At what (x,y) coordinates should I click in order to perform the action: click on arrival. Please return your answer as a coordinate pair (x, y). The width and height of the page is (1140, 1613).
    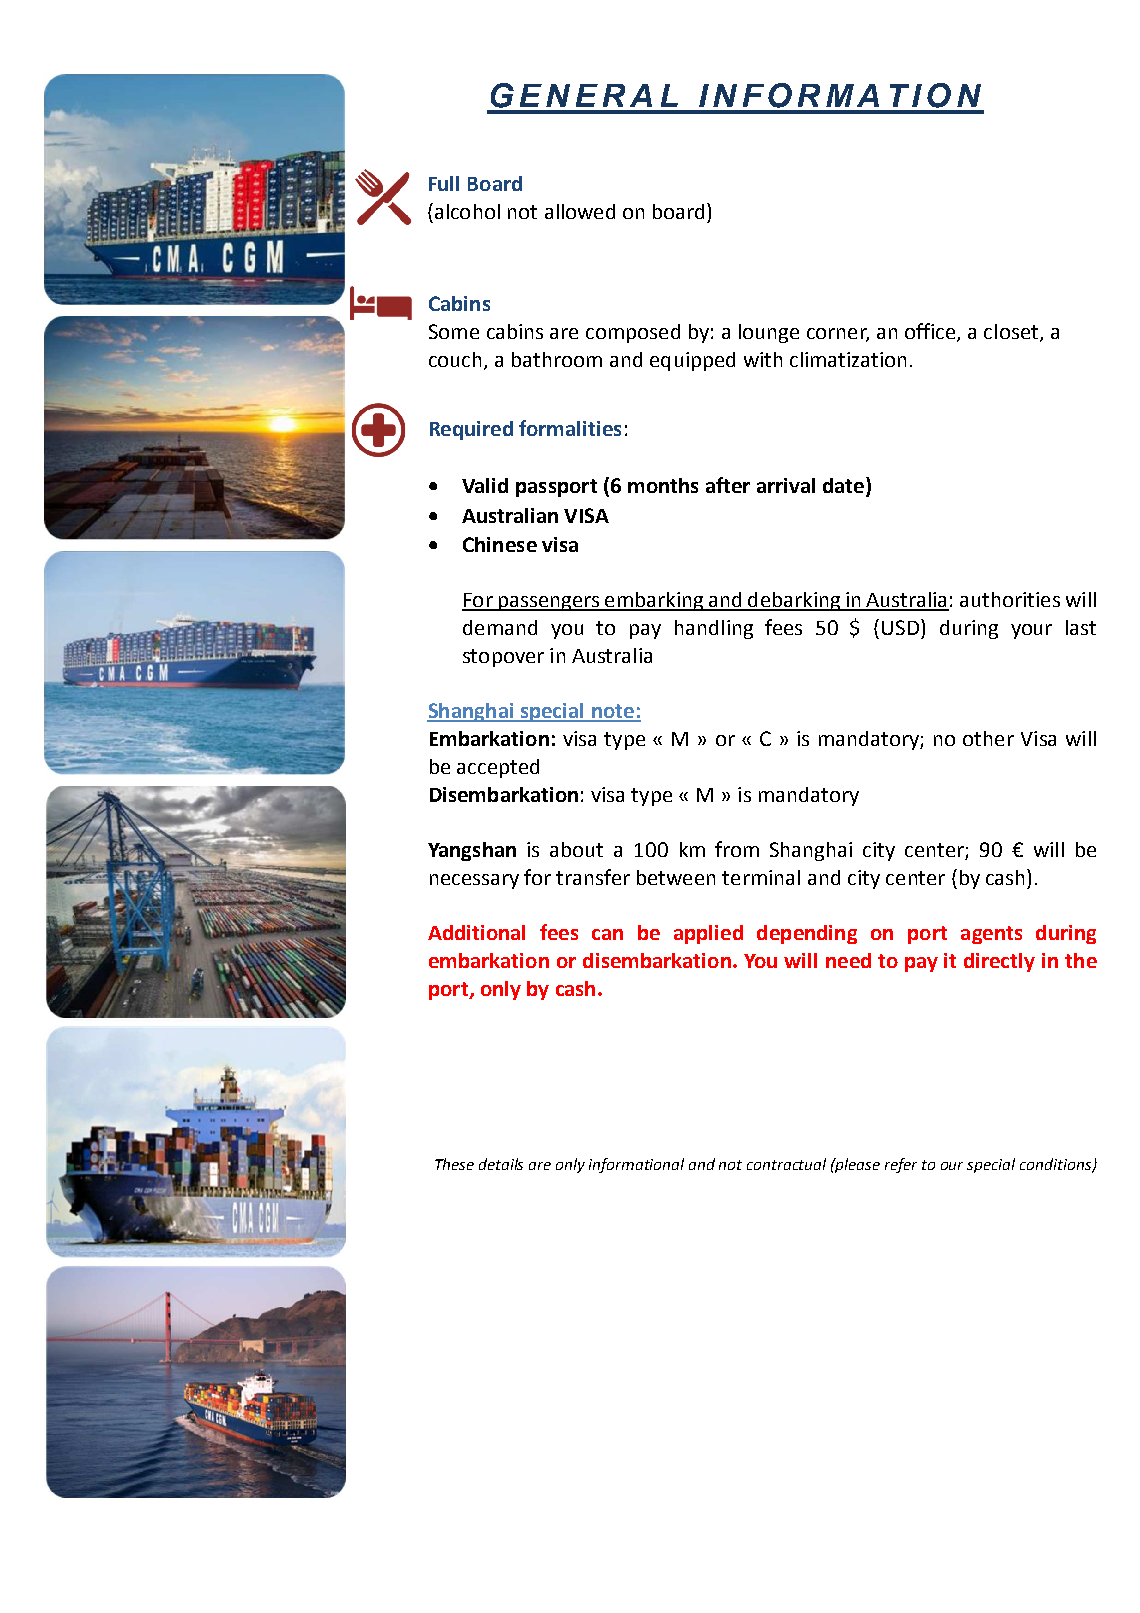
    Looking at the image, I should click on (786, 485).
